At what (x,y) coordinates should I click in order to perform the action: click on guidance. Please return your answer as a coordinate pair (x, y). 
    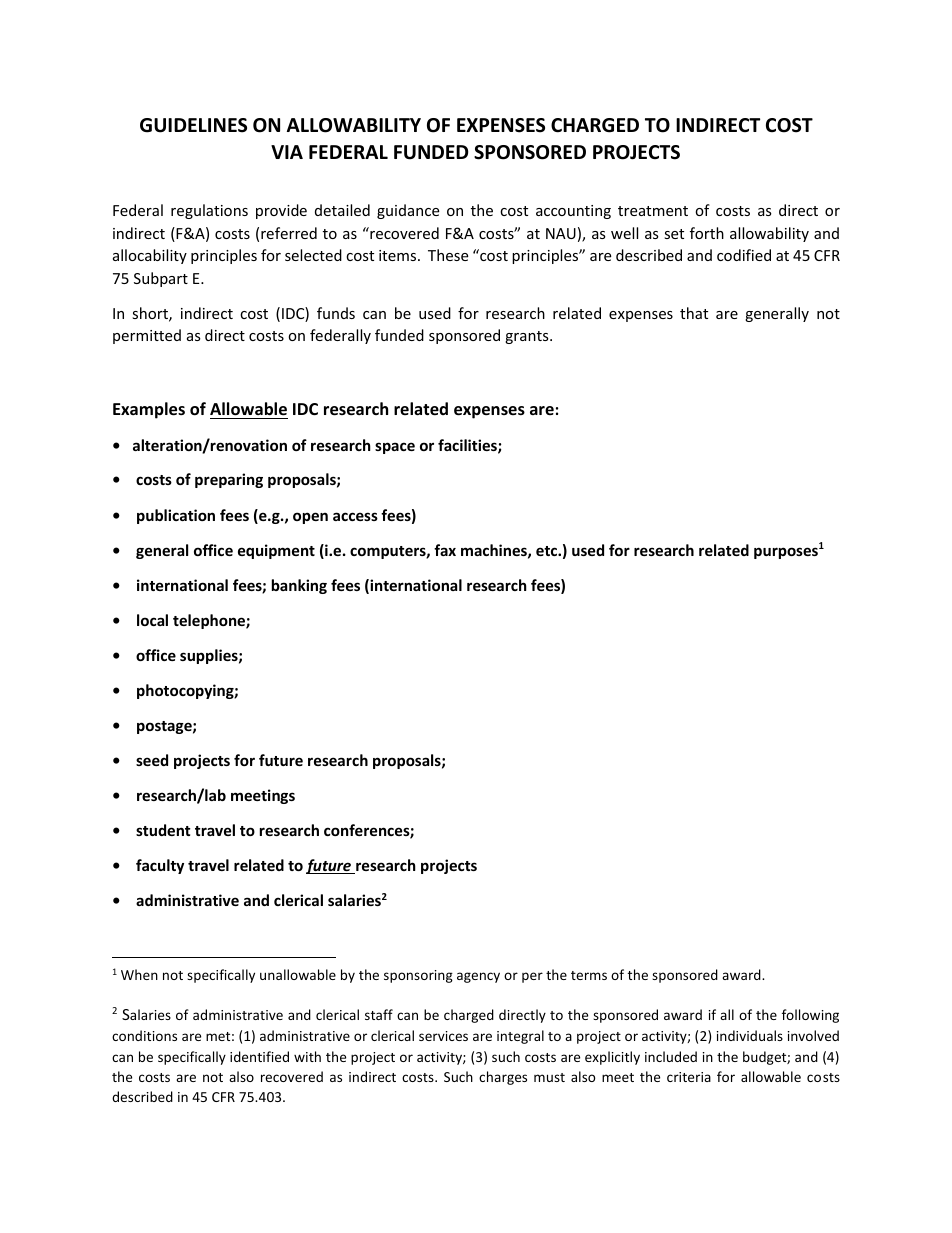
    Looking at the image, I should click on (408, 211).
